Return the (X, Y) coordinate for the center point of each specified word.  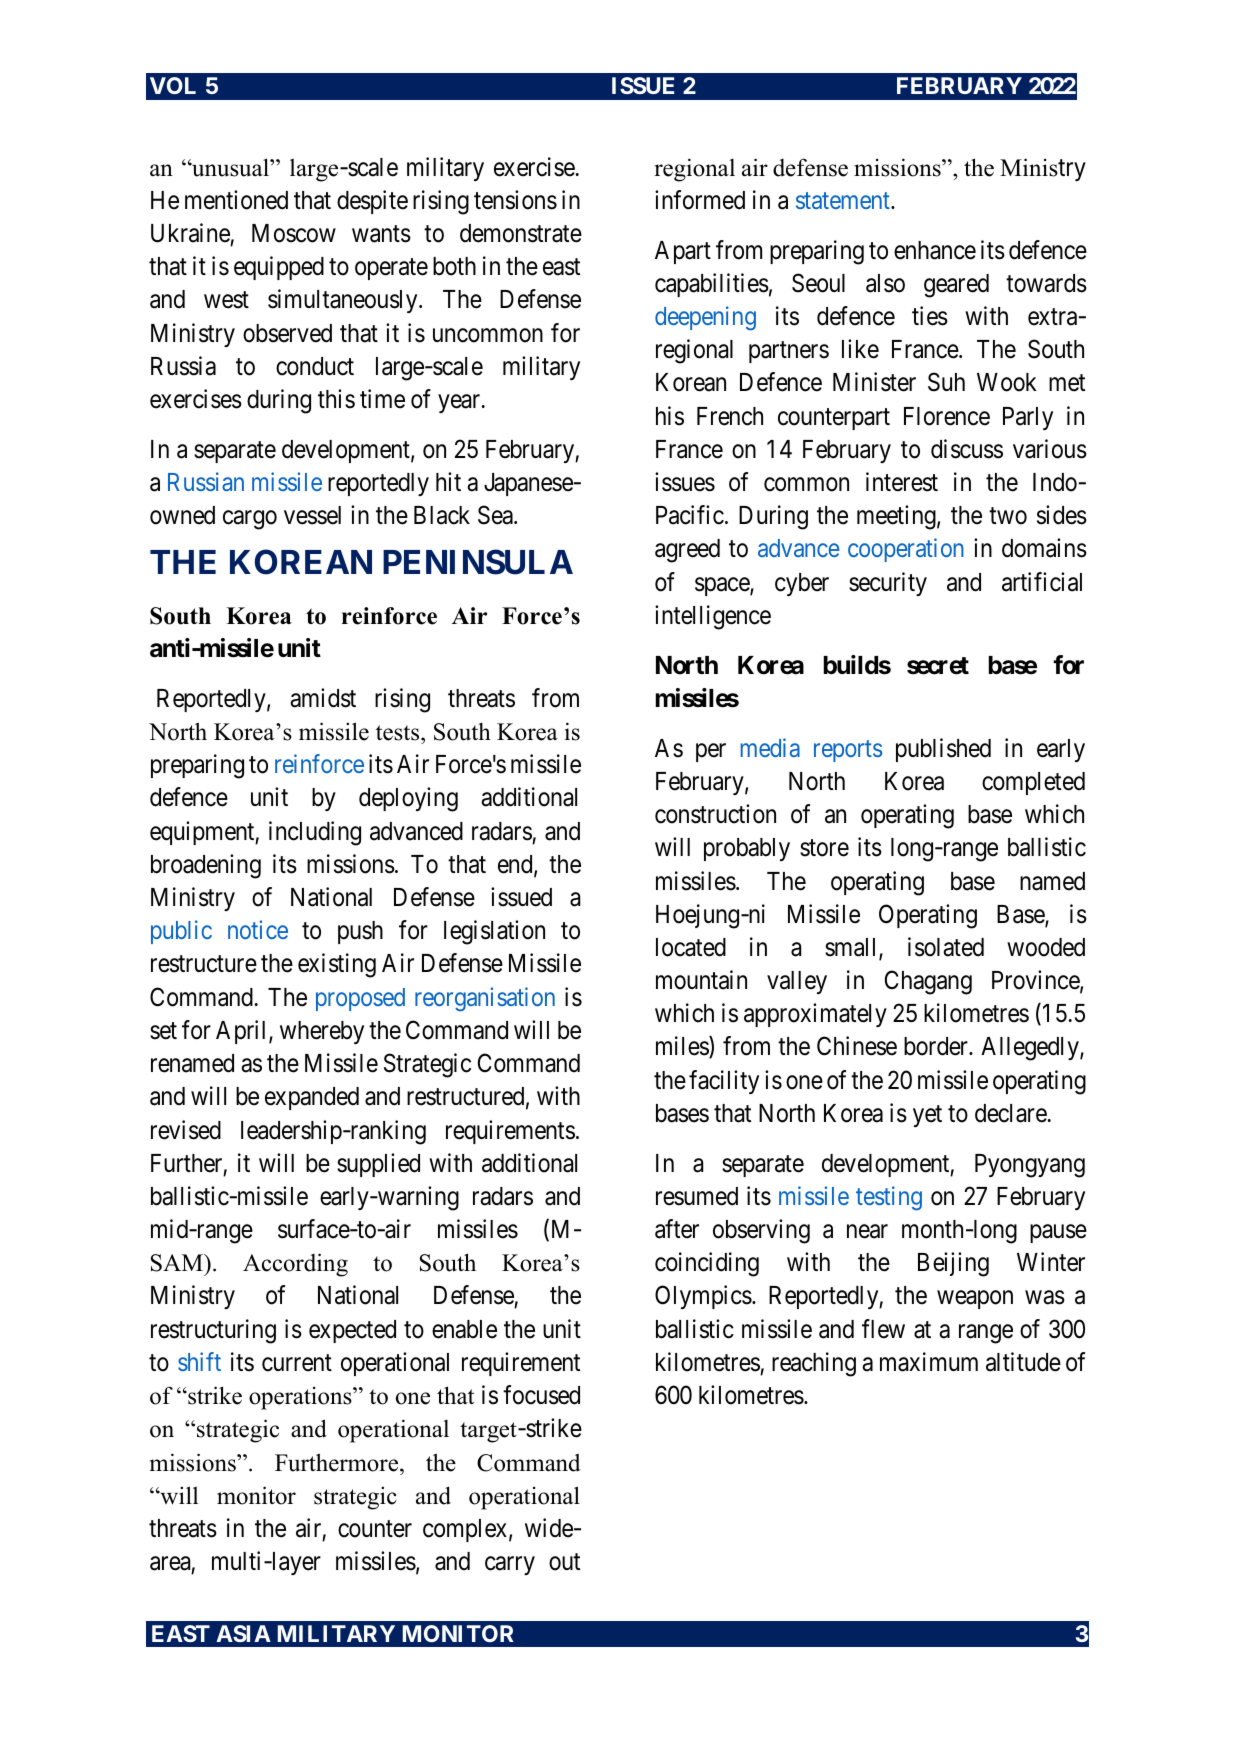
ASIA (243, 1633)
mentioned (236, 200)
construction (715, 814)
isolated (946, 947)
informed (700, 200)
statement (844, 200)
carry (510, 1566)
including (315, 833)
